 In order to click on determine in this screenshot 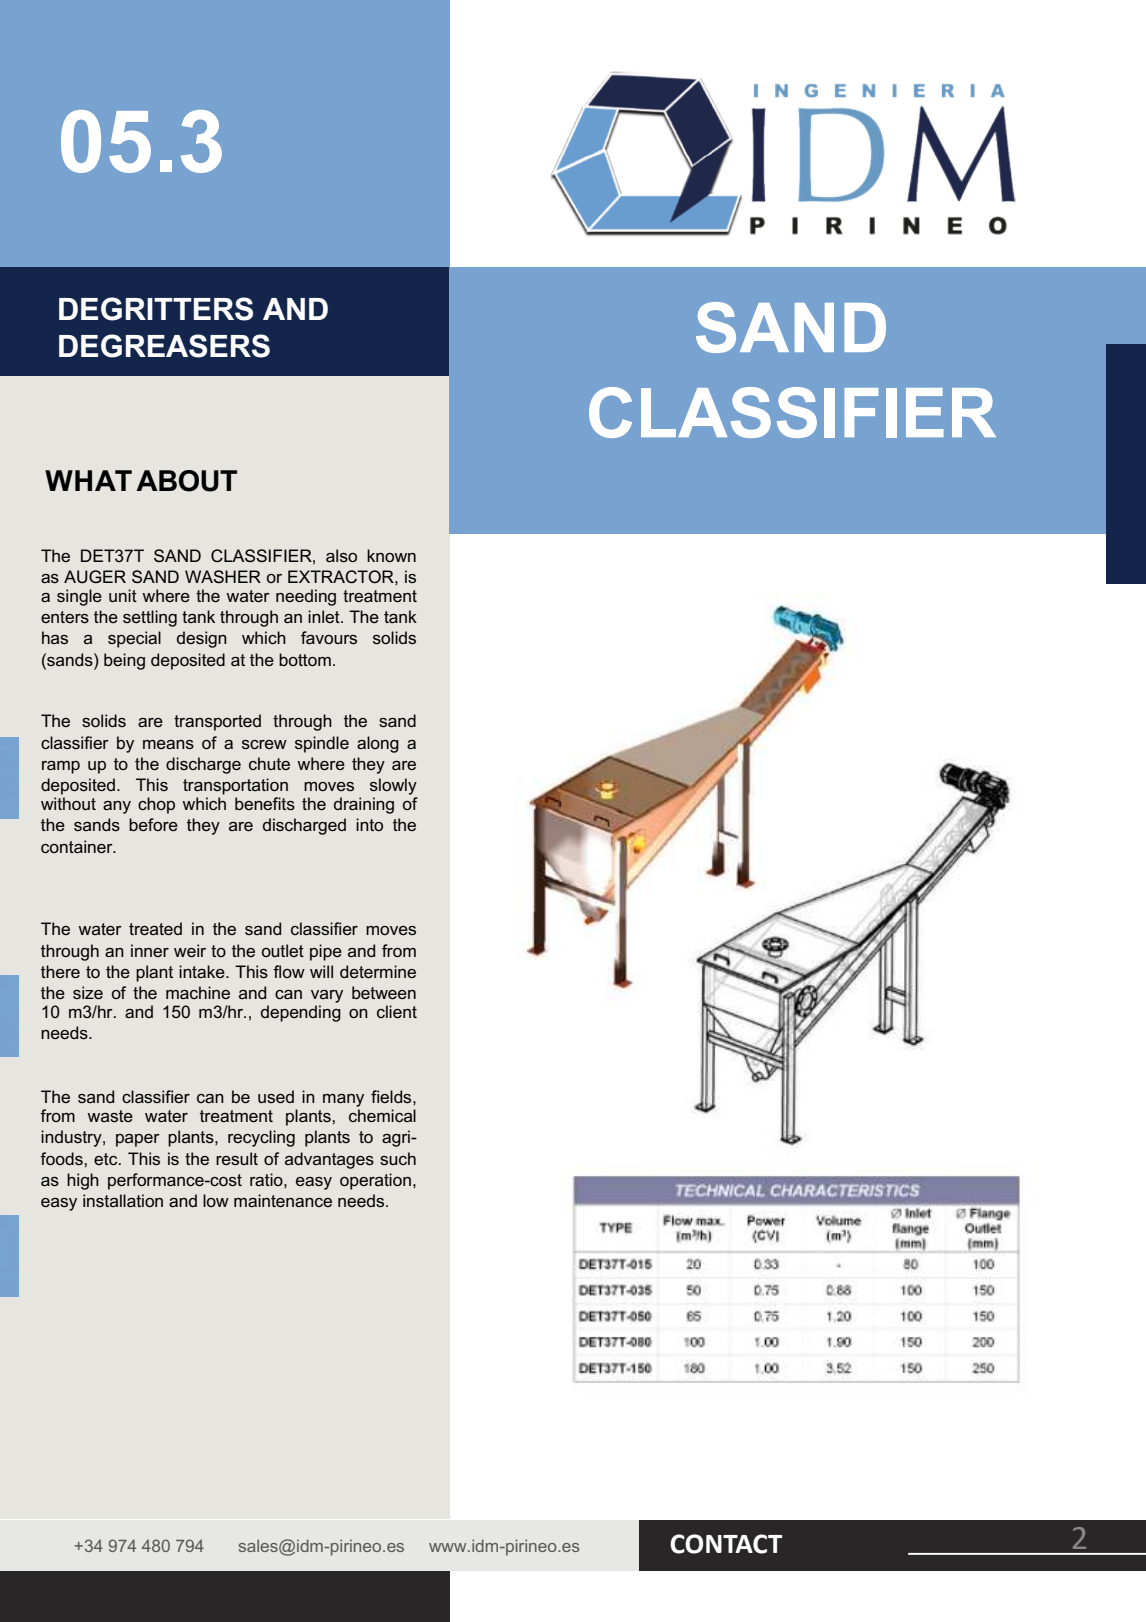, I will do `click(378, 971)`.
